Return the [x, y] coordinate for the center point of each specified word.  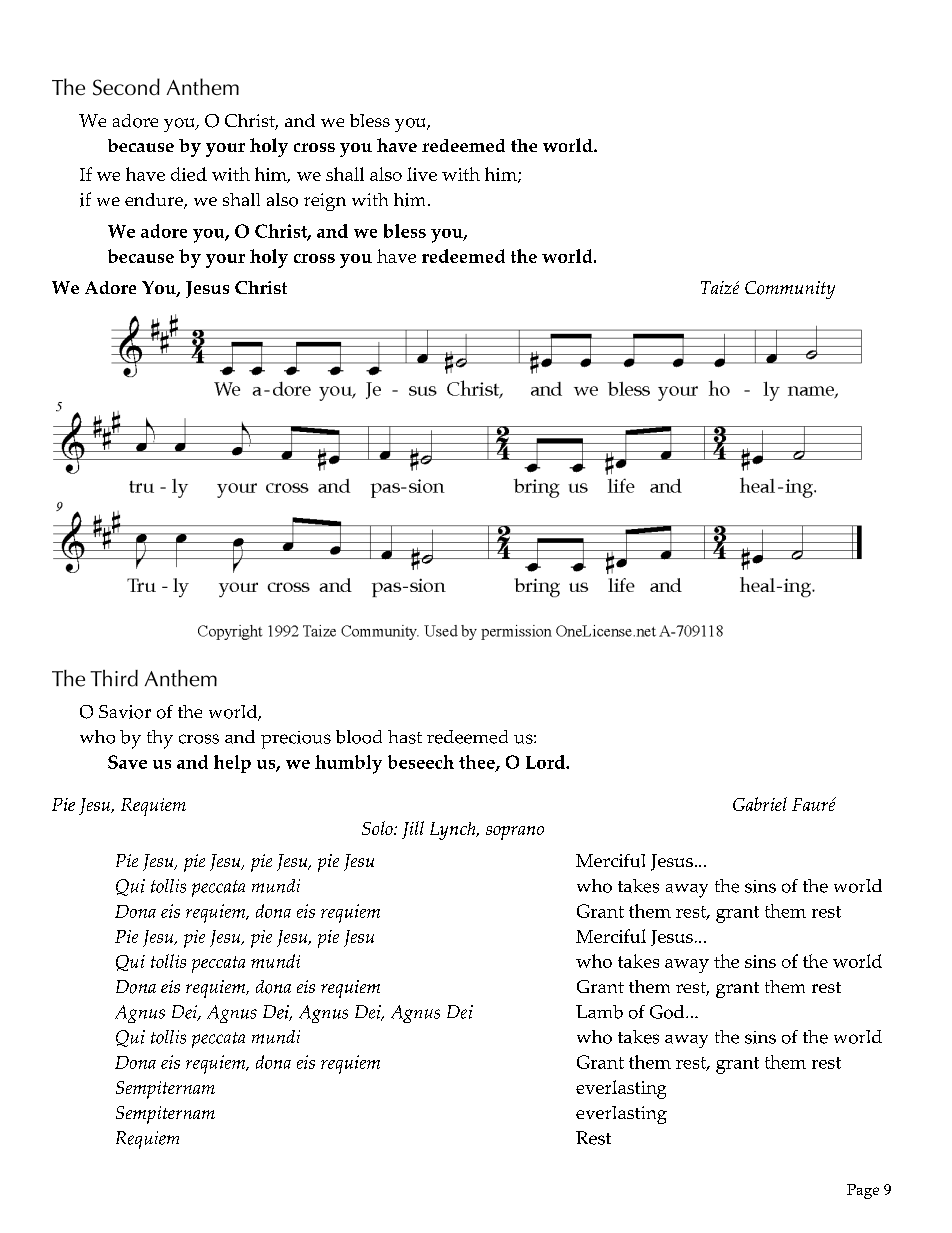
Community [790, 290]
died [189, 174]
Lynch [454, 831]
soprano [515, 833]
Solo [378, 828]
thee [478, 763]
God [668, 1012]
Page [863, 1191]
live [422, 174]
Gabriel [760, 804]
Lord [546, 762]
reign [325, 202]
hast [405, 737]
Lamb [599, 1012]
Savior [125, 712]
